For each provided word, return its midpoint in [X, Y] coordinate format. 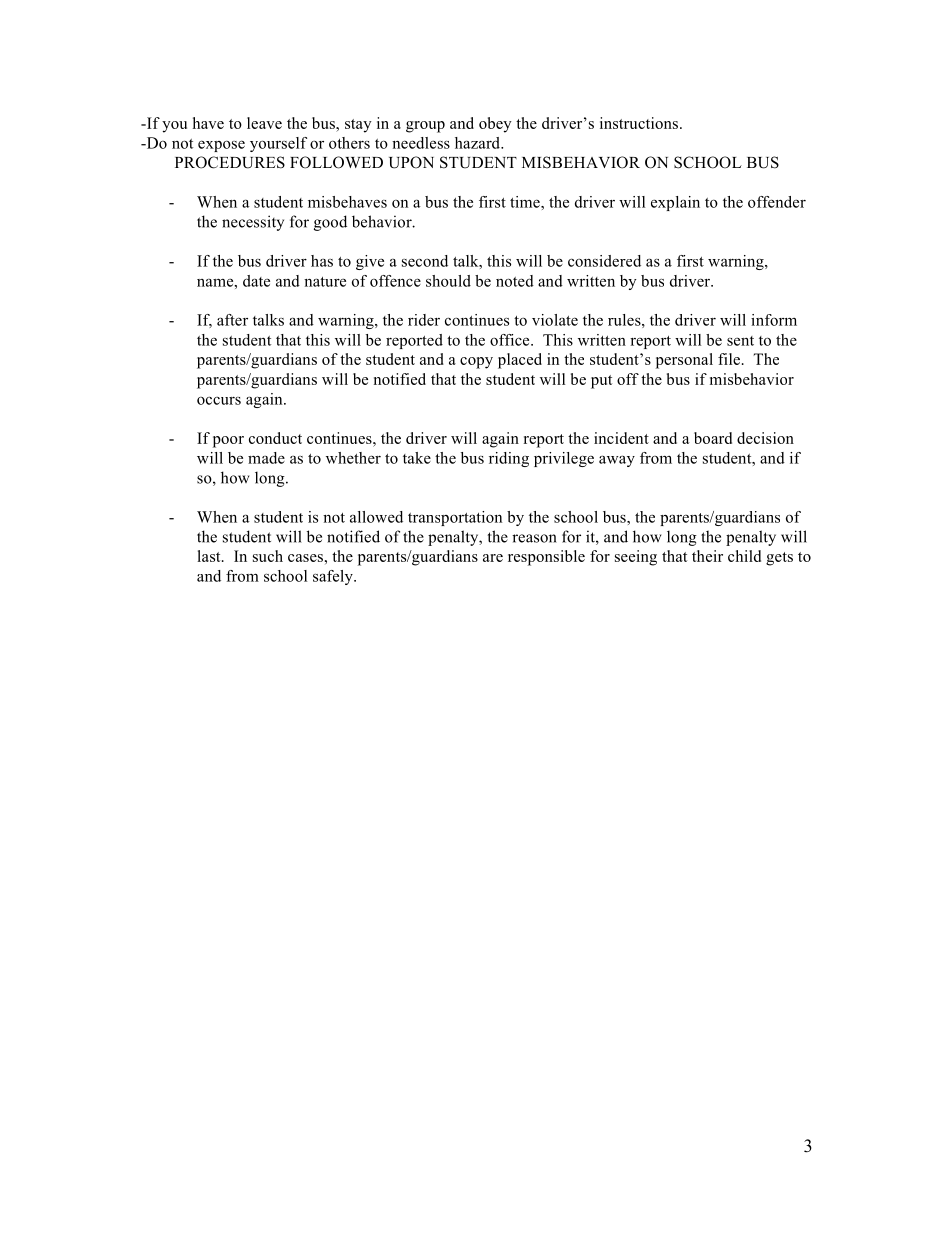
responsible [546, 558]
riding [509, 459]
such [268, 556]
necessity [253, 223]
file [729, 359]
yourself [278, 144]
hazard [478, 143]
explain [675, 203]
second [425, 261]
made [266, 458]
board [713, 438]
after [232, 320]
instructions [640, 123]
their [707, 556]
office [511, 340]
